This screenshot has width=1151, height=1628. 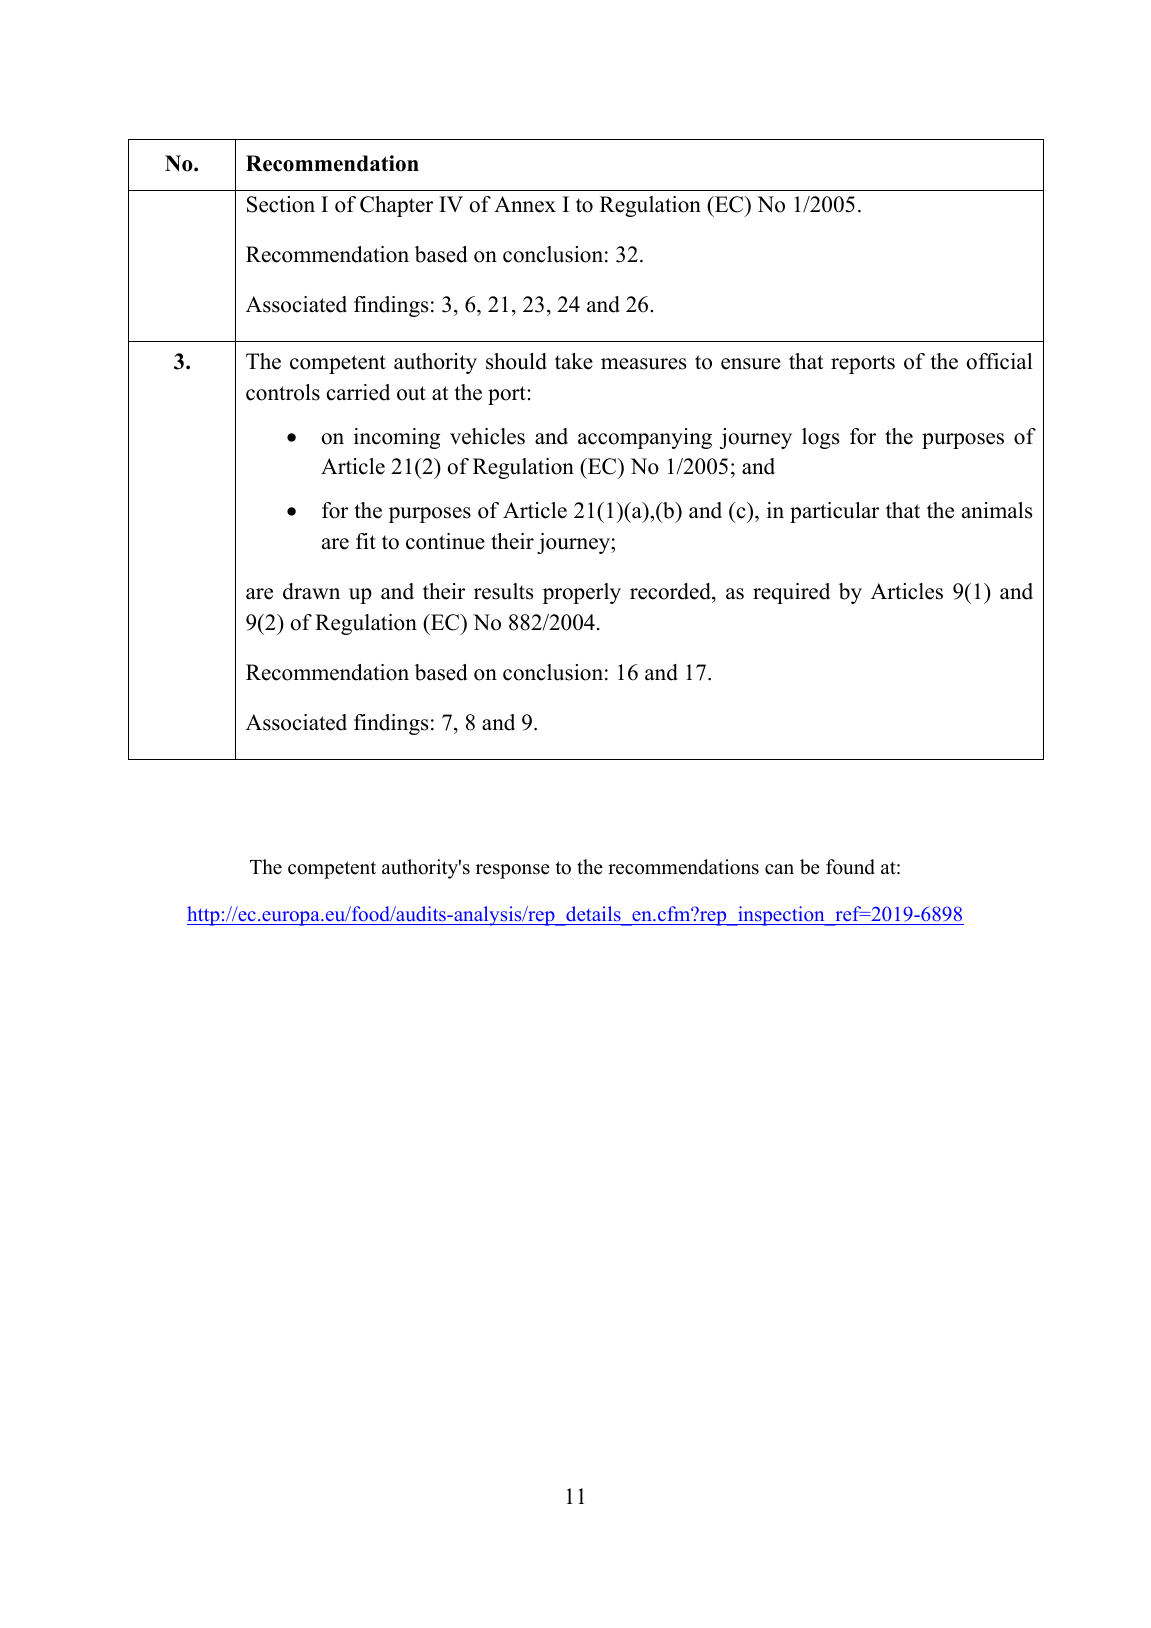 I want to click on recorded, so click(x=671, y=591).
